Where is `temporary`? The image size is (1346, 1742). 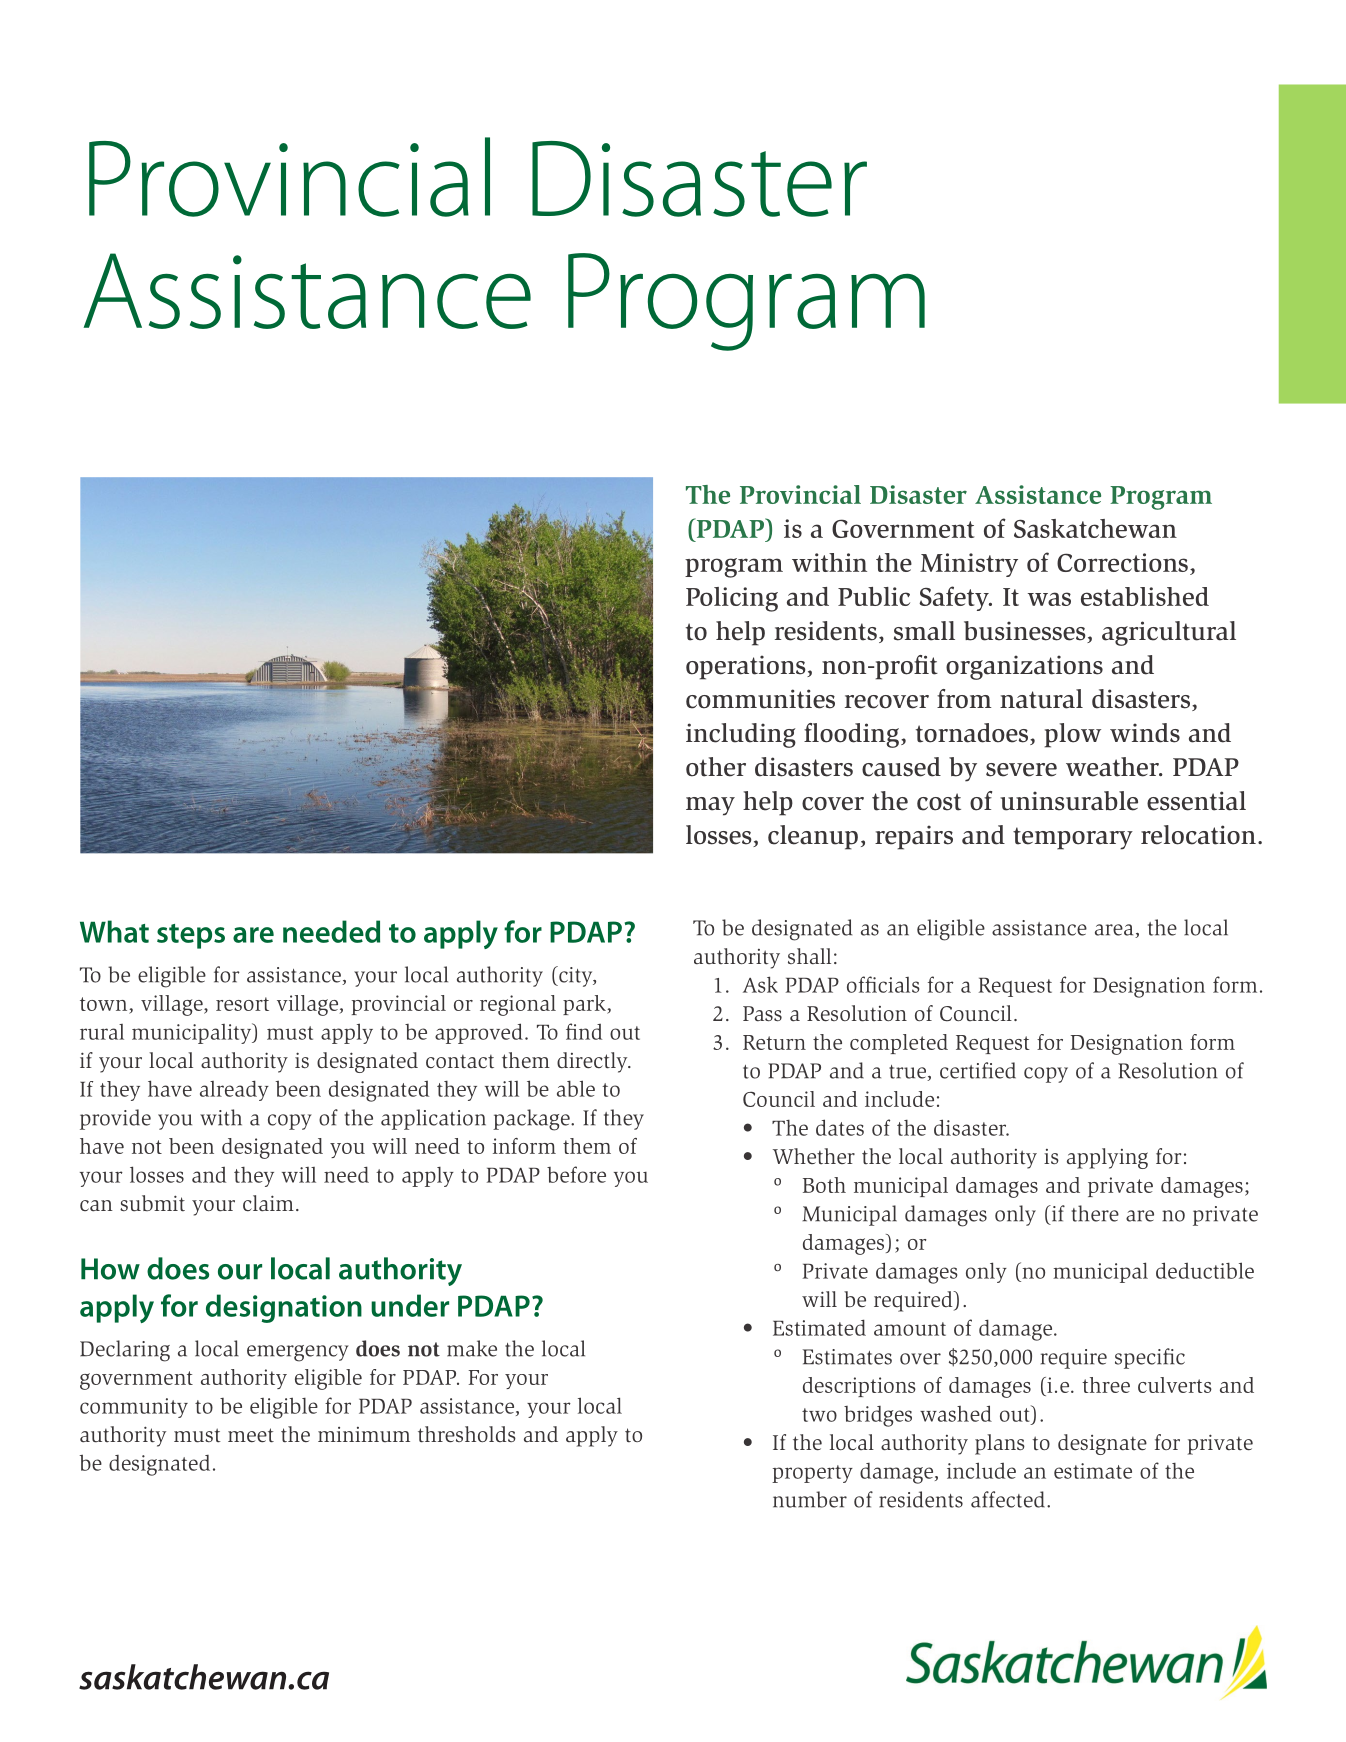 temporary is located at coordinates (1073, 838).
